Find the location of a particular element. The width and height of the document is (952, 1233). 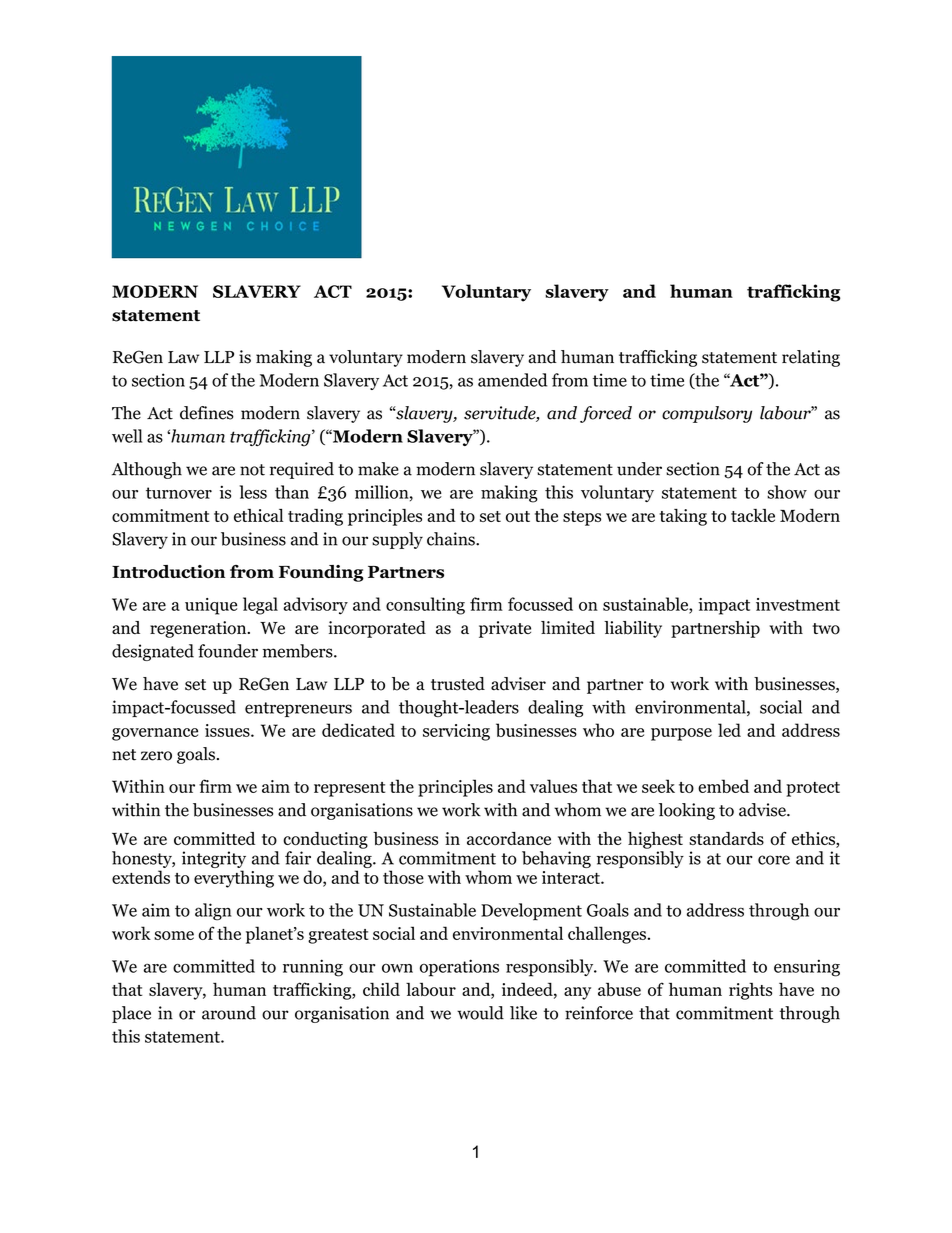

ethical is located at coordinates (258, 515).
